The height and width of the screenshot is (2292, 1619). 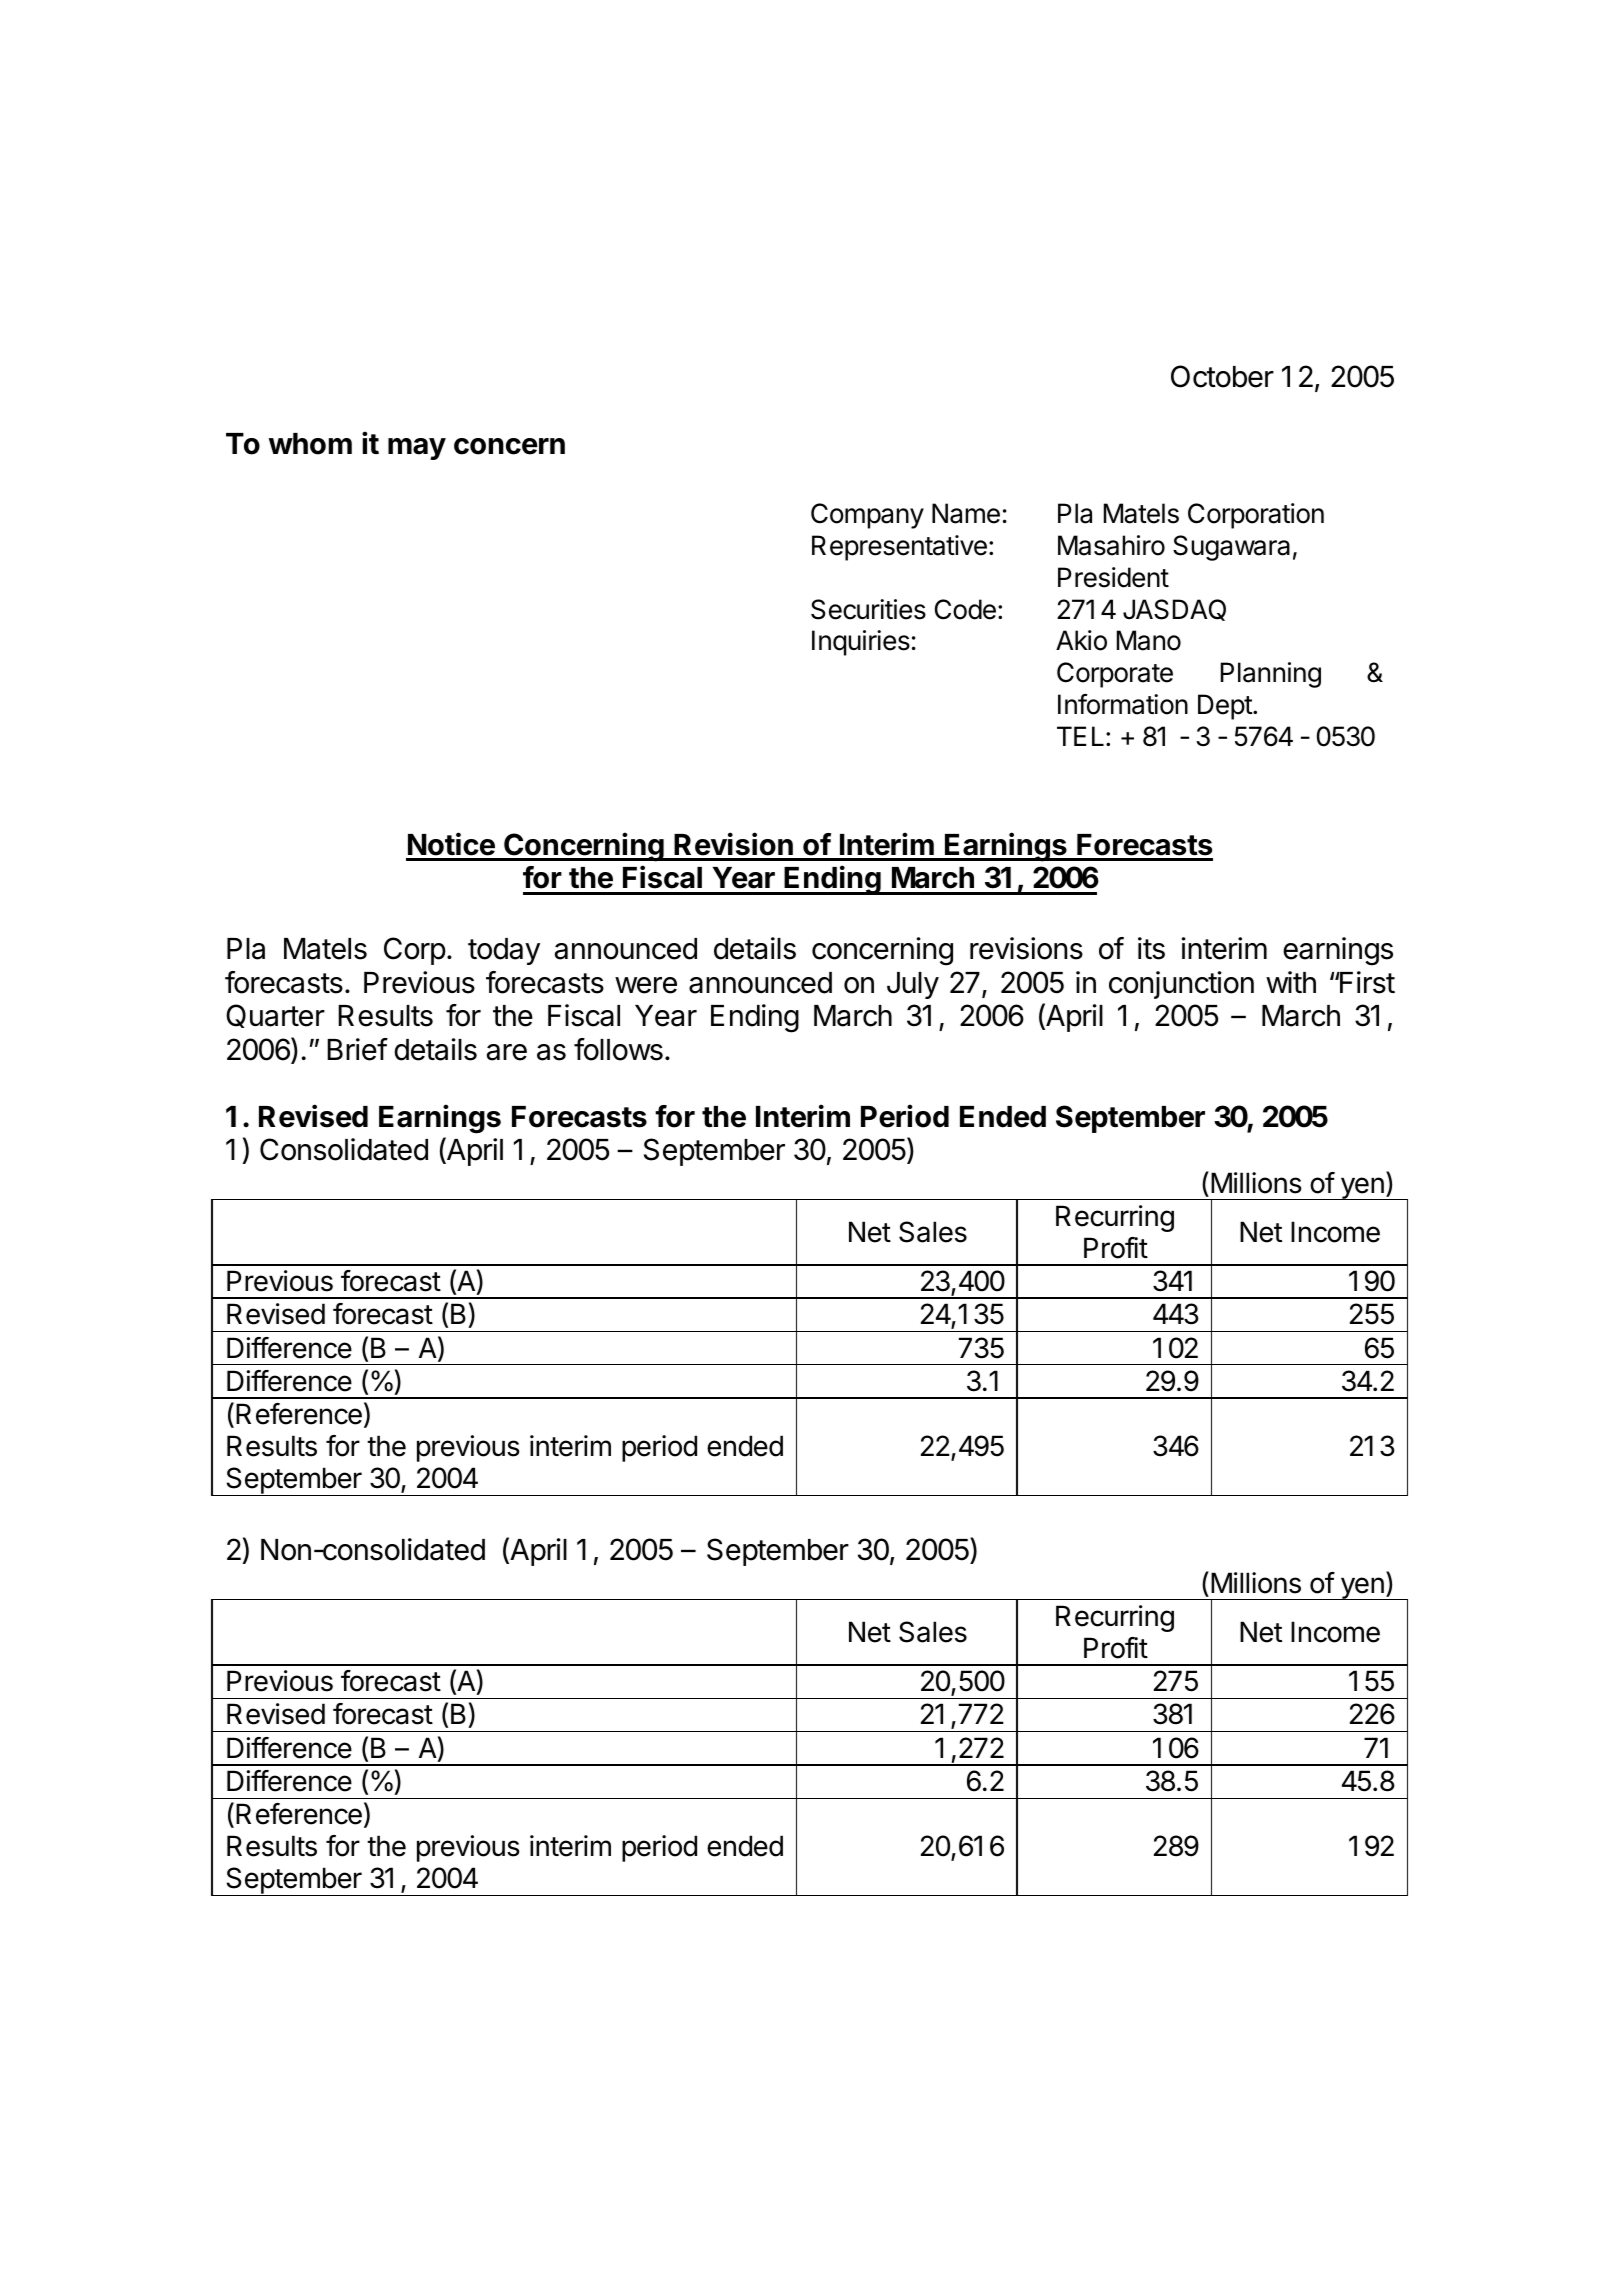 What do you see at coordinates (1123, 704) in the screenshot?
I see `Information` at bounding box center [1123, 704].
